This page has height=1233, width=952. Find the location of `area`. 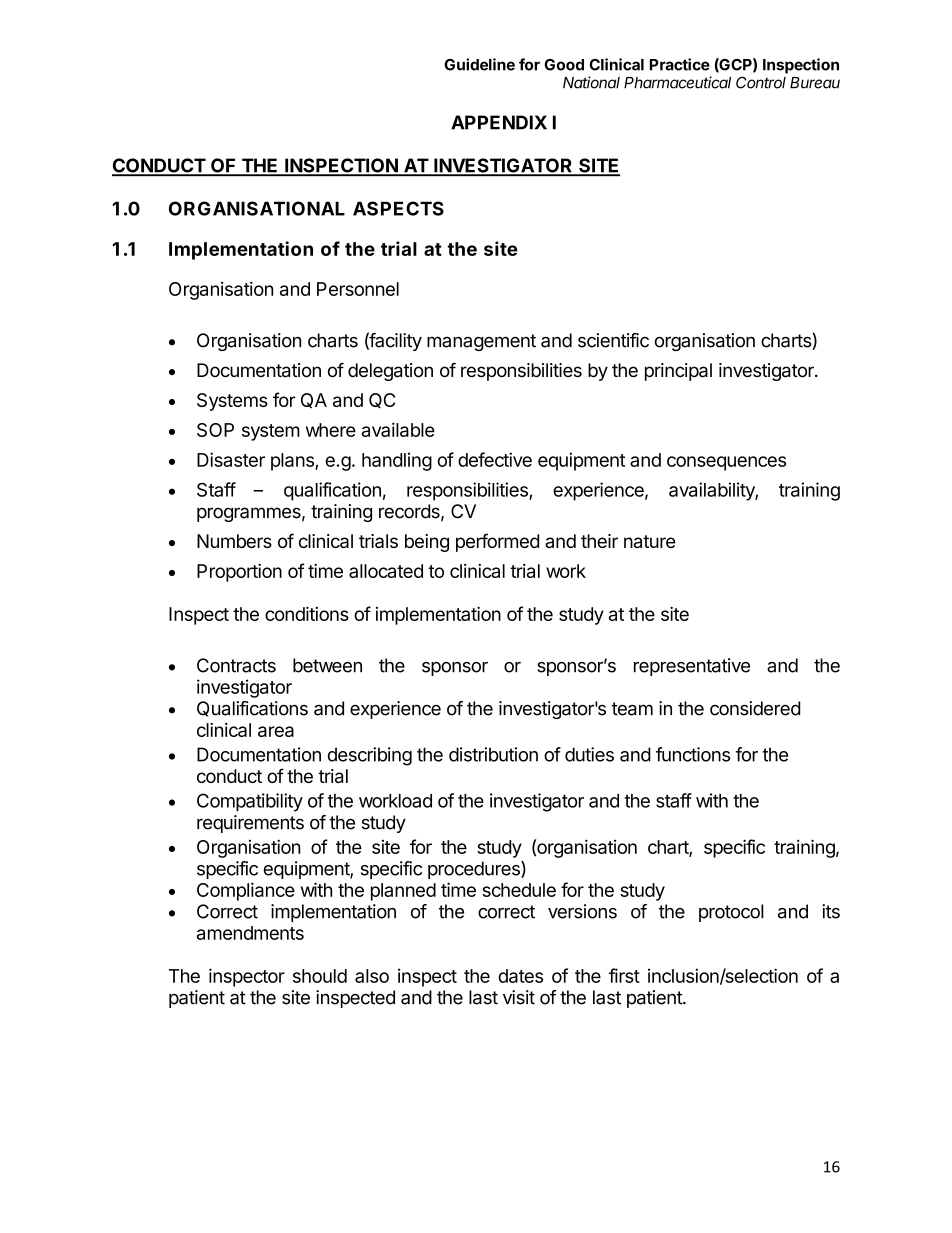

area is located at coordinates (276, 731).
